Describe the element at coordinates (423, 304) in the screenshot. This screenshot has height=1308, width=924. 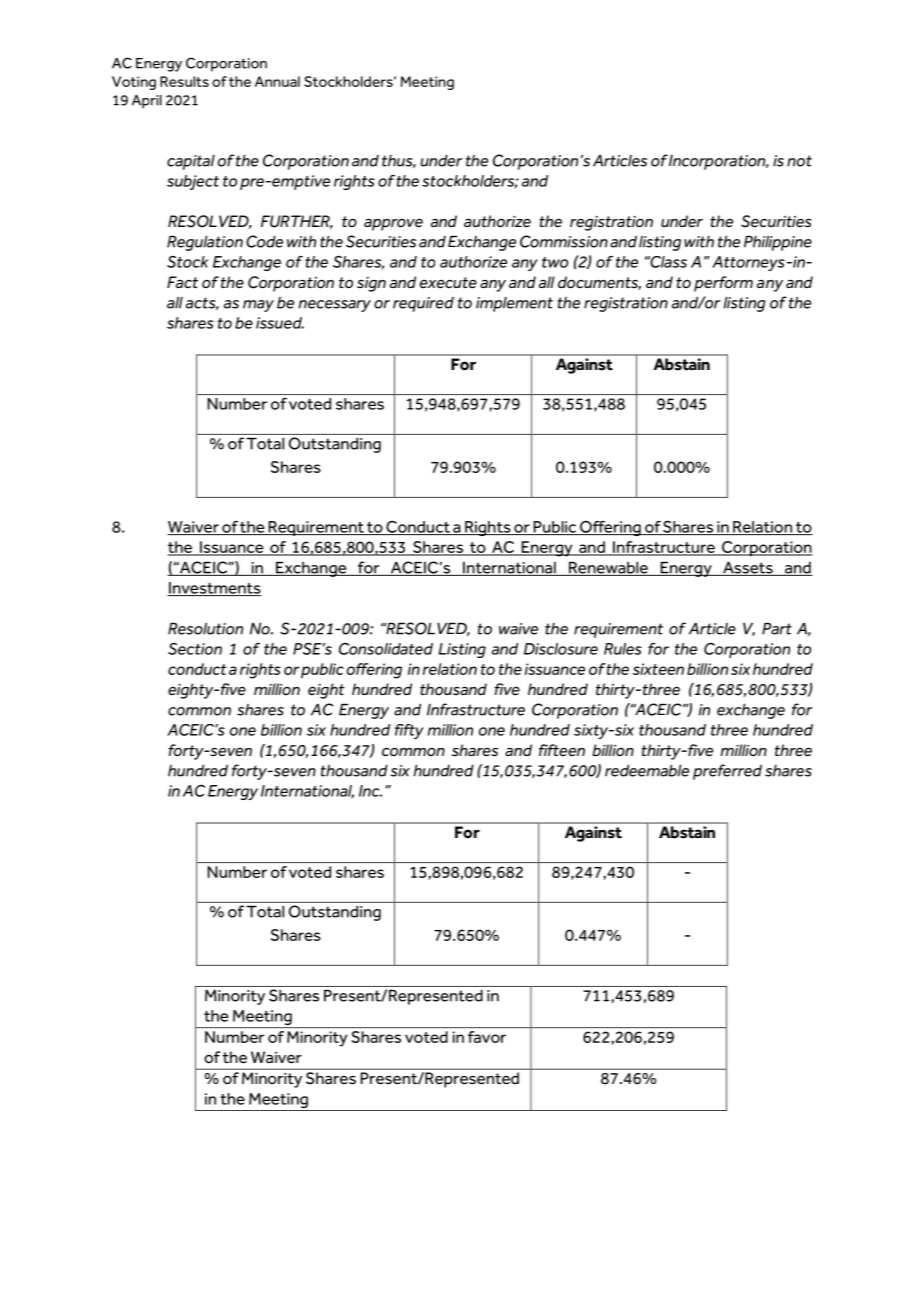
I see `required` at that location.
